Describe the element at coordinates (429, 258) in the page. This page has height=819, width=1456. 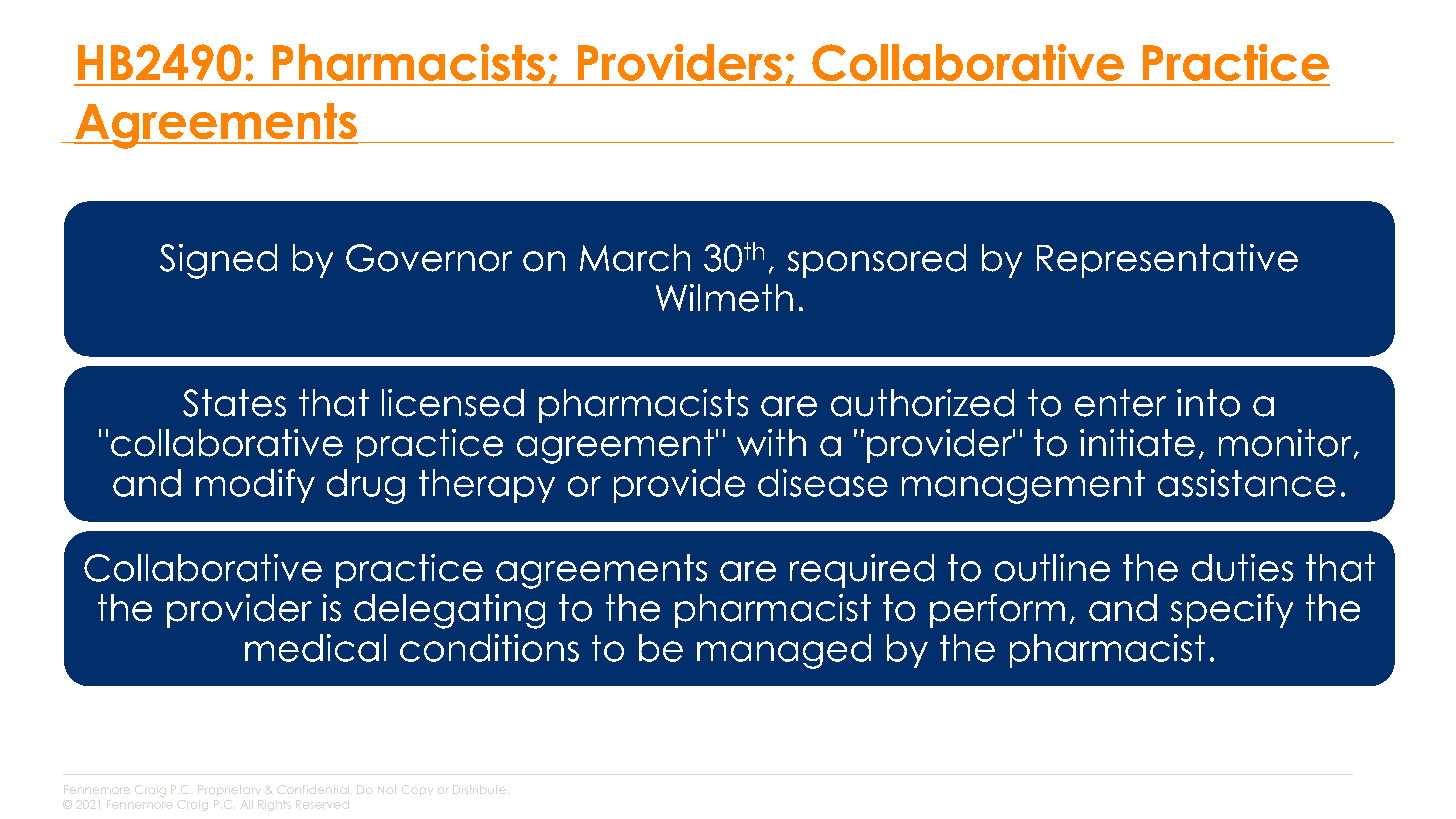
I see `Governor` at that location.
